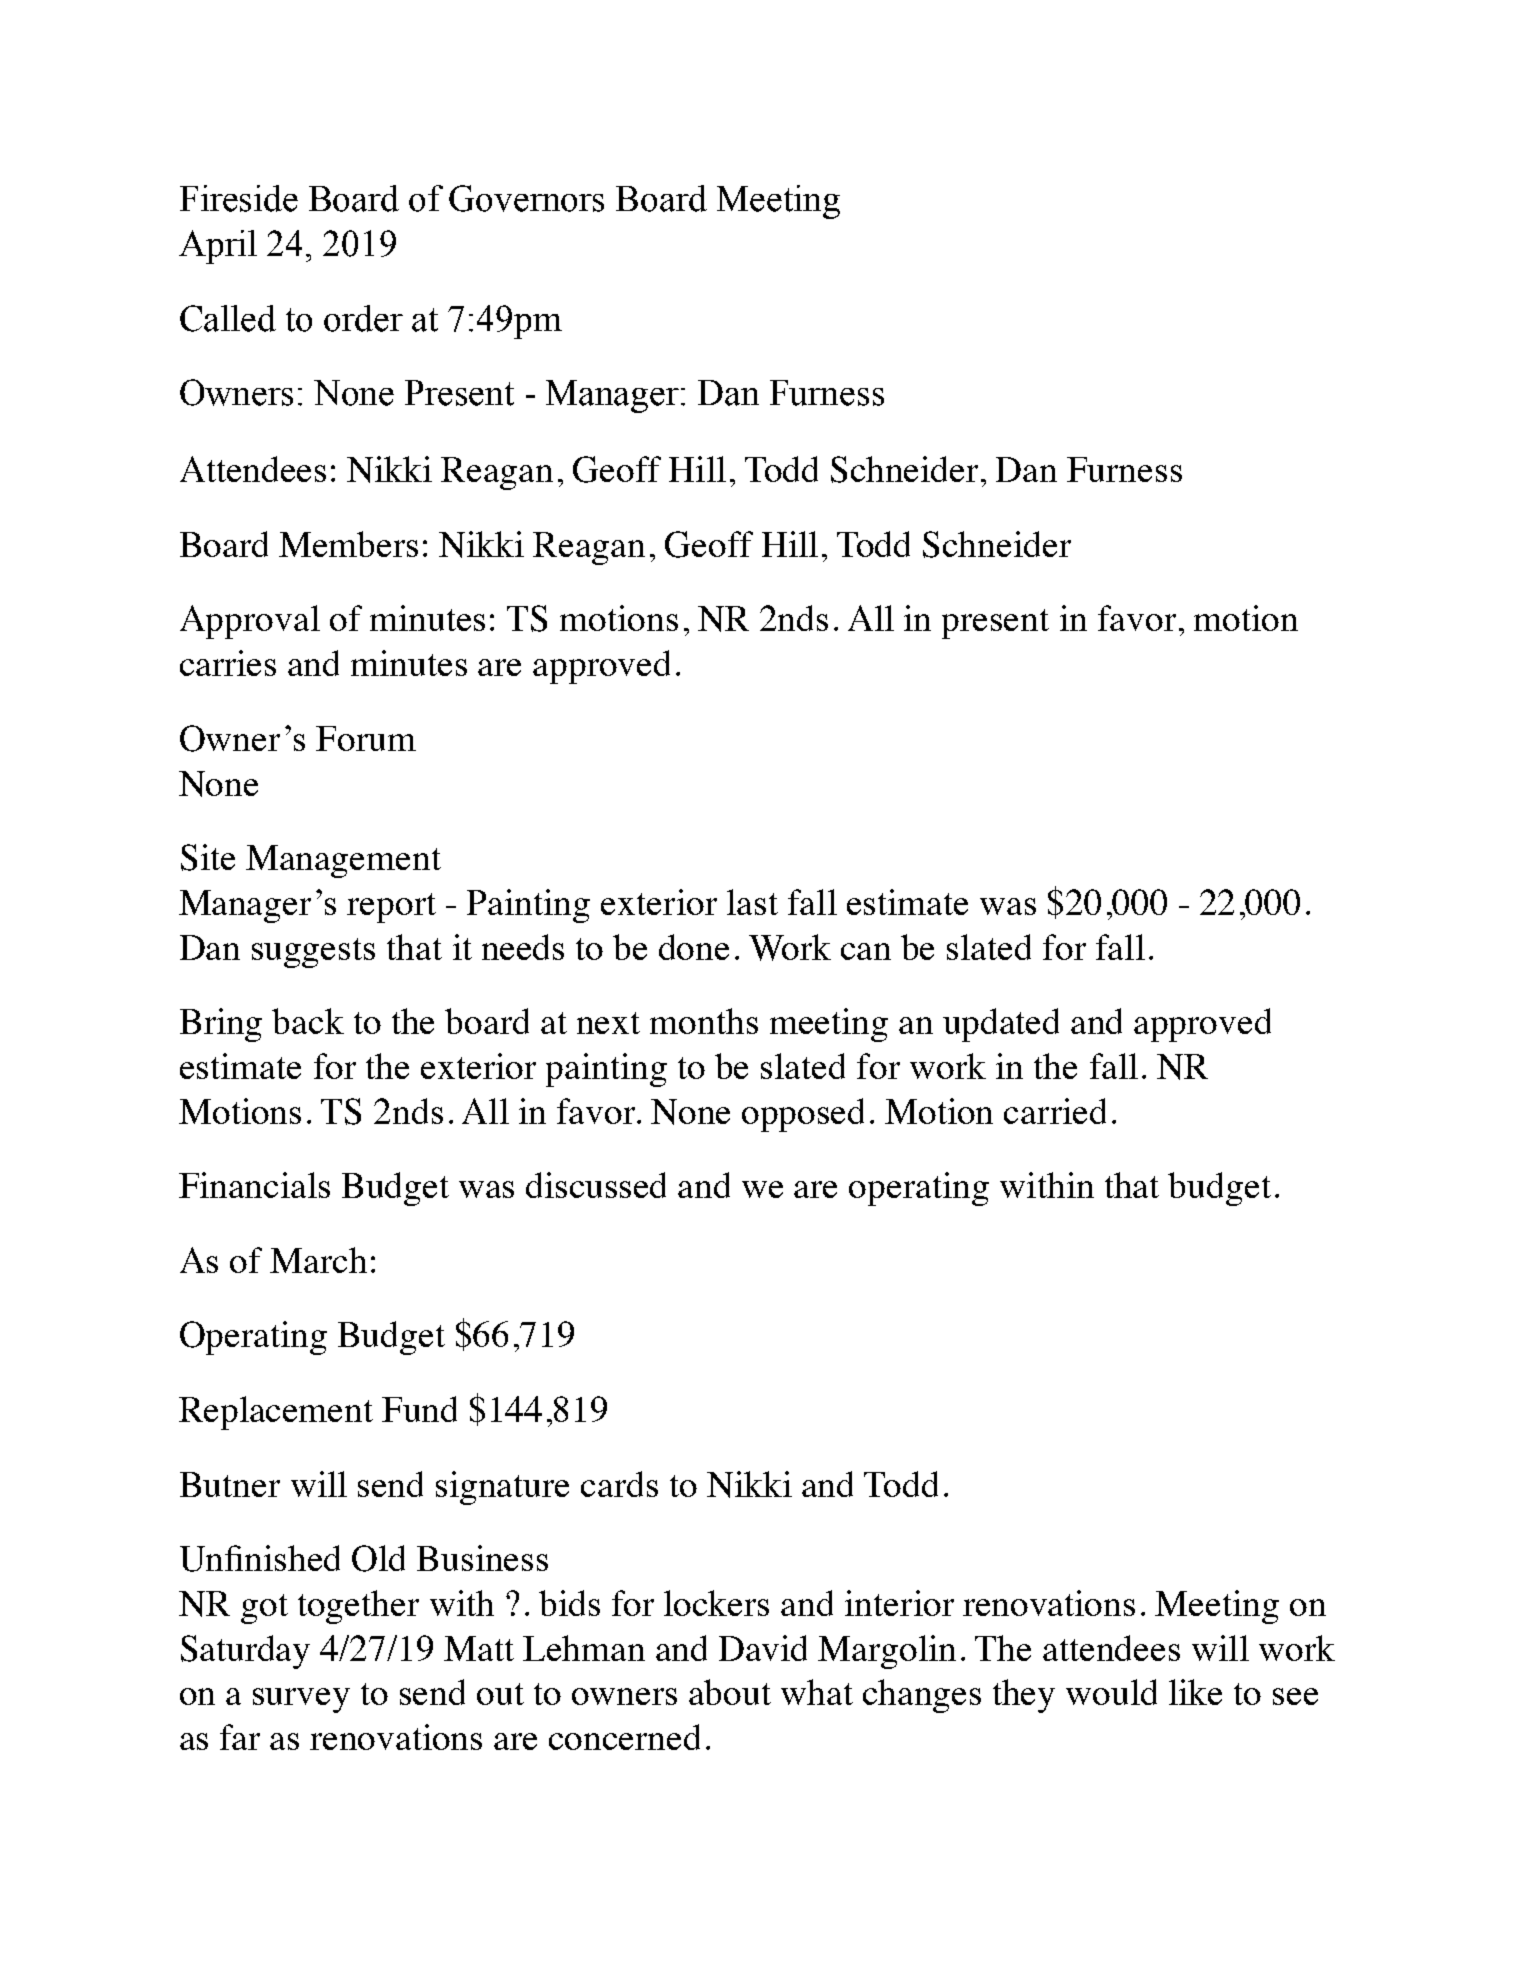 This image has height=1969, width=1522. I want to click on Members, so click(348, 544).
